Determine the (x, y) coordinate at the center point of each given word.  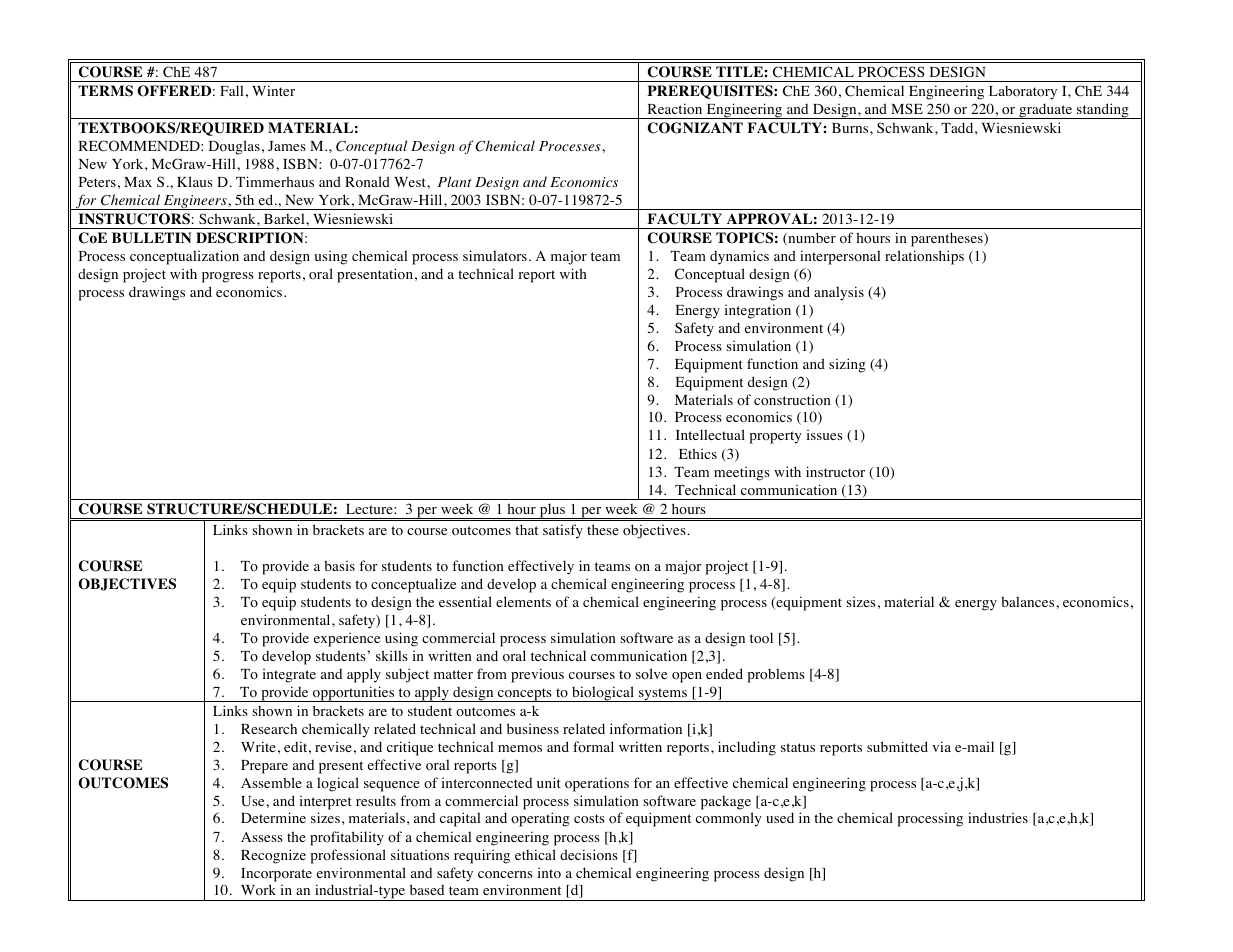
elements (523, 601)
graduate (1046, 111)
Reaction (675, 109)
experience (347, 639)
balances (1029, 601)
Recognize (273, 856)
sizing (847, 365)
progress (228, 277)
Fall (231, 90)
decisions (589, 855)
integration (758, 311)
